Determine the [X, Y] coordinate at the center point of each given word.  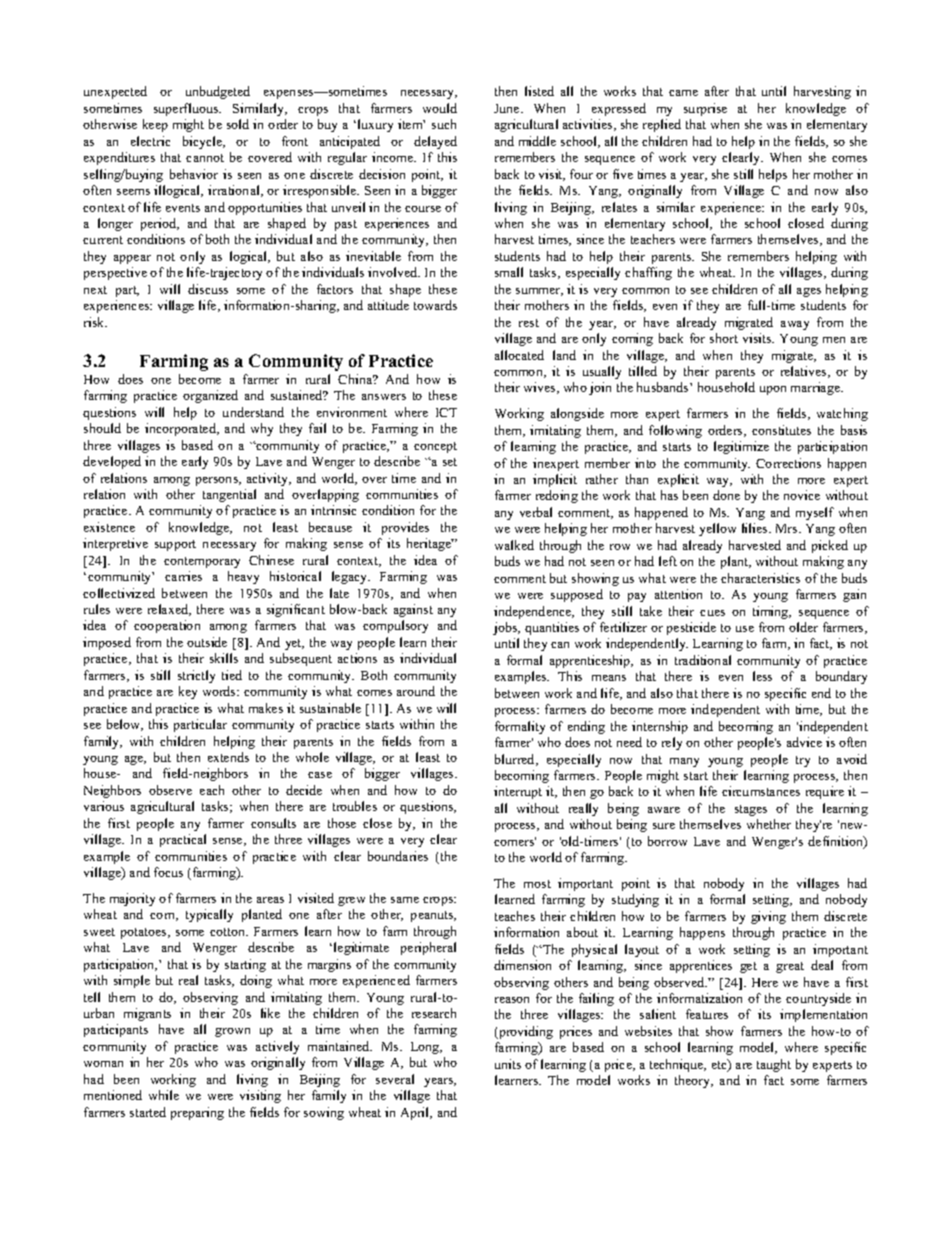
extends [228, 757]
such [444, 124]
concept [435, 447]
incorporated [182, 429]
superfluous [187, 109]
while [164, 1095]
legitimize [741, 447]
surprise [705, 109]
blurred [516, 760]
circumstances [761, 791]
